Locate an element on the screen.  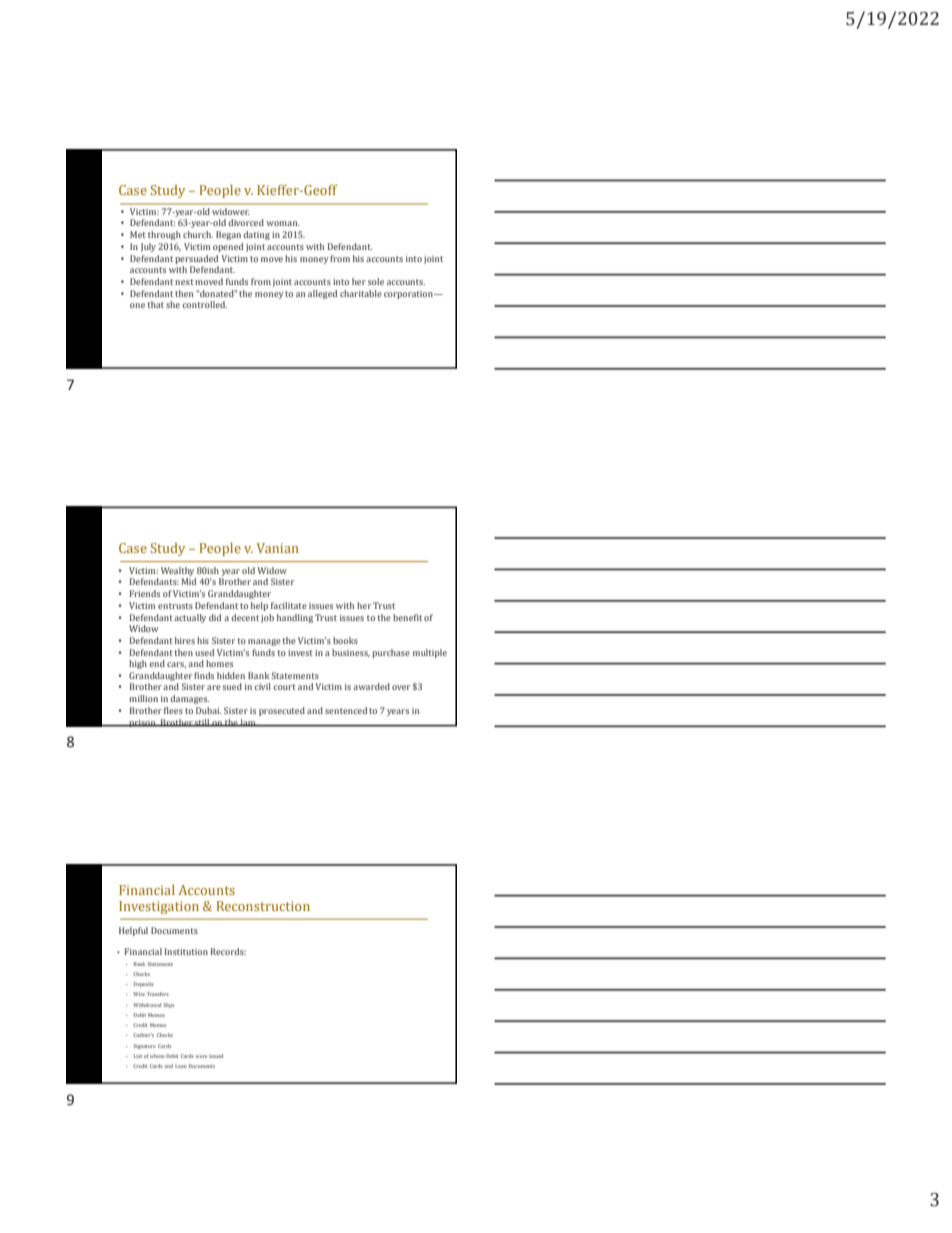
were is located at coordinates (201, 1056).
